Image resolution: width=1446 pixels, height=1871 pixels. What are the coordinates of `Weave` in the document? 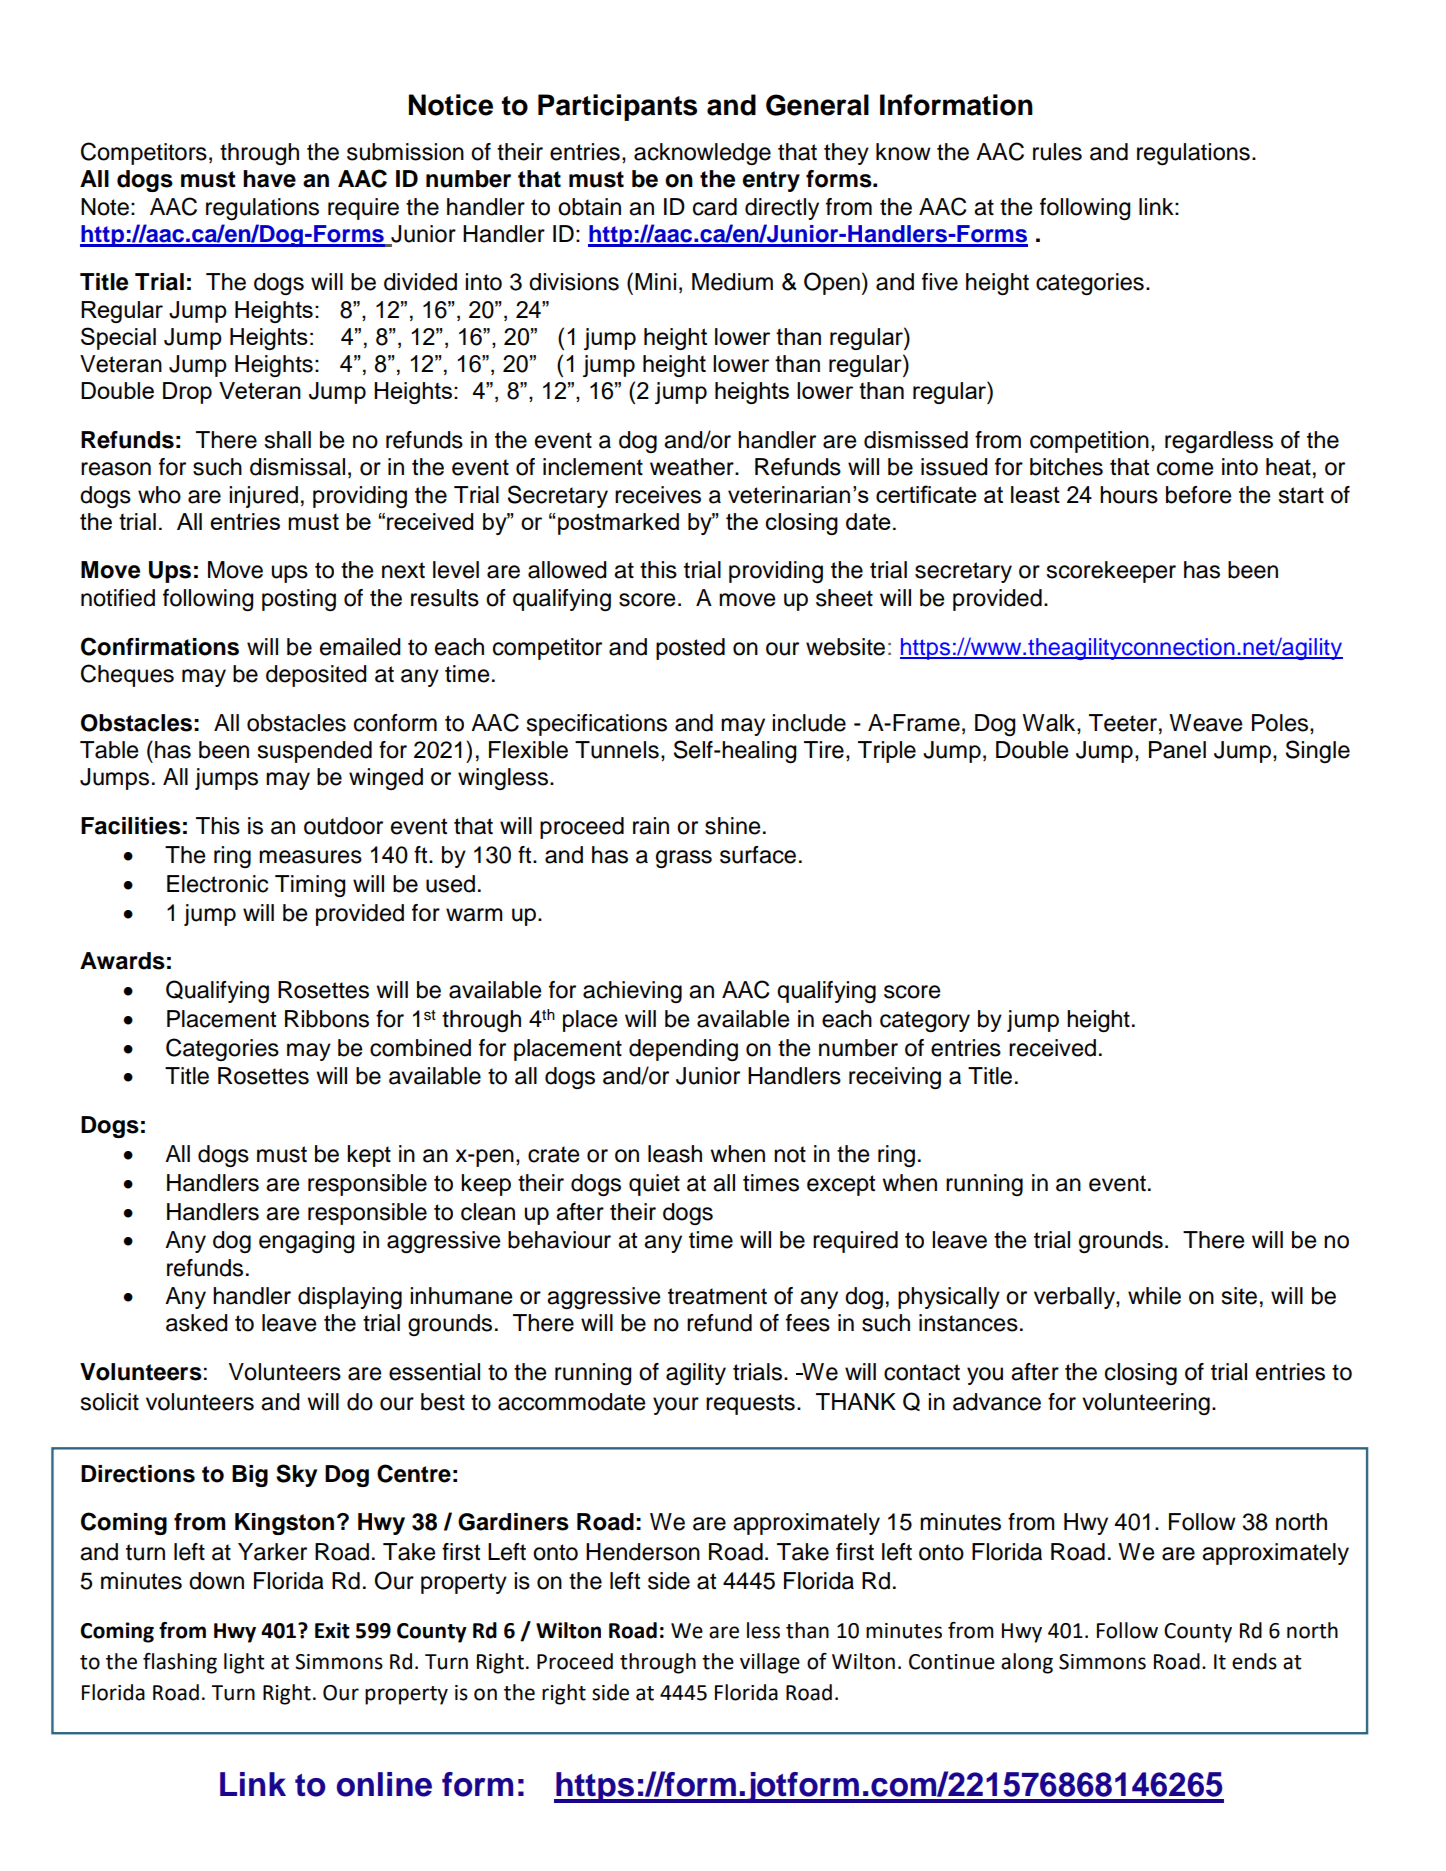 It's located at (1205, 723).
